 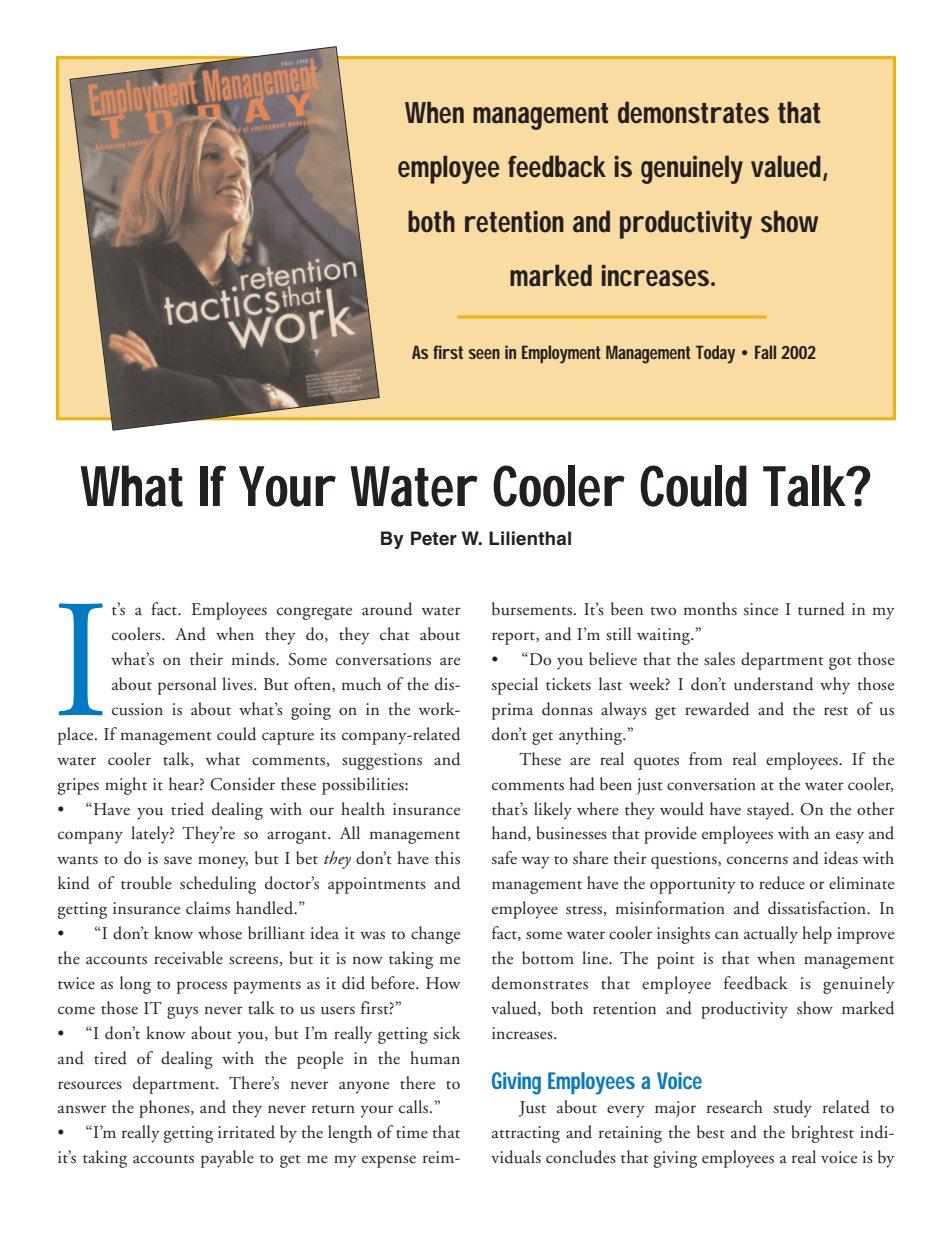 I want to click on trouble, so click(x=146, y=883).
